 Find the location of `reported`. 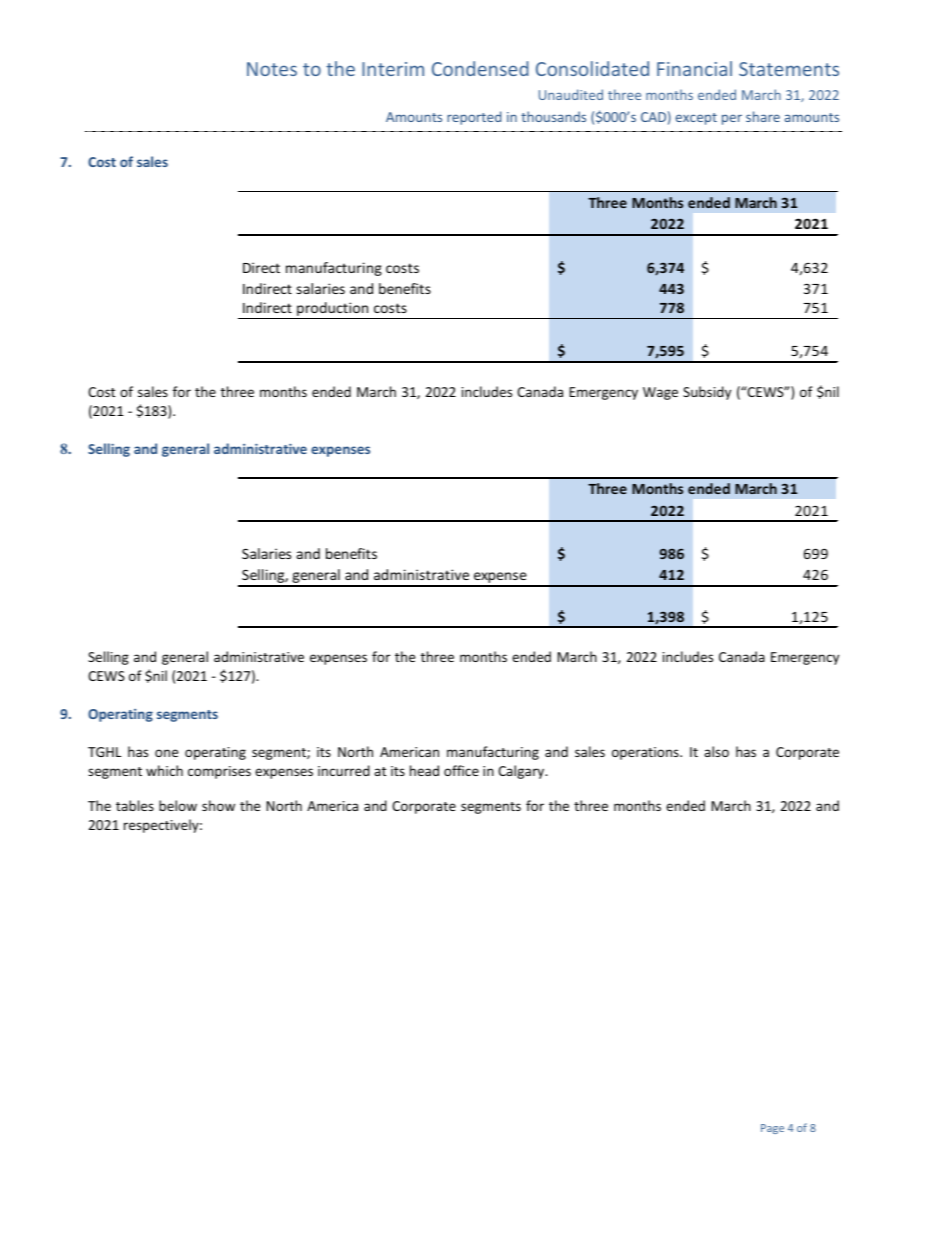

reported is located at coordinates (474, 118).
